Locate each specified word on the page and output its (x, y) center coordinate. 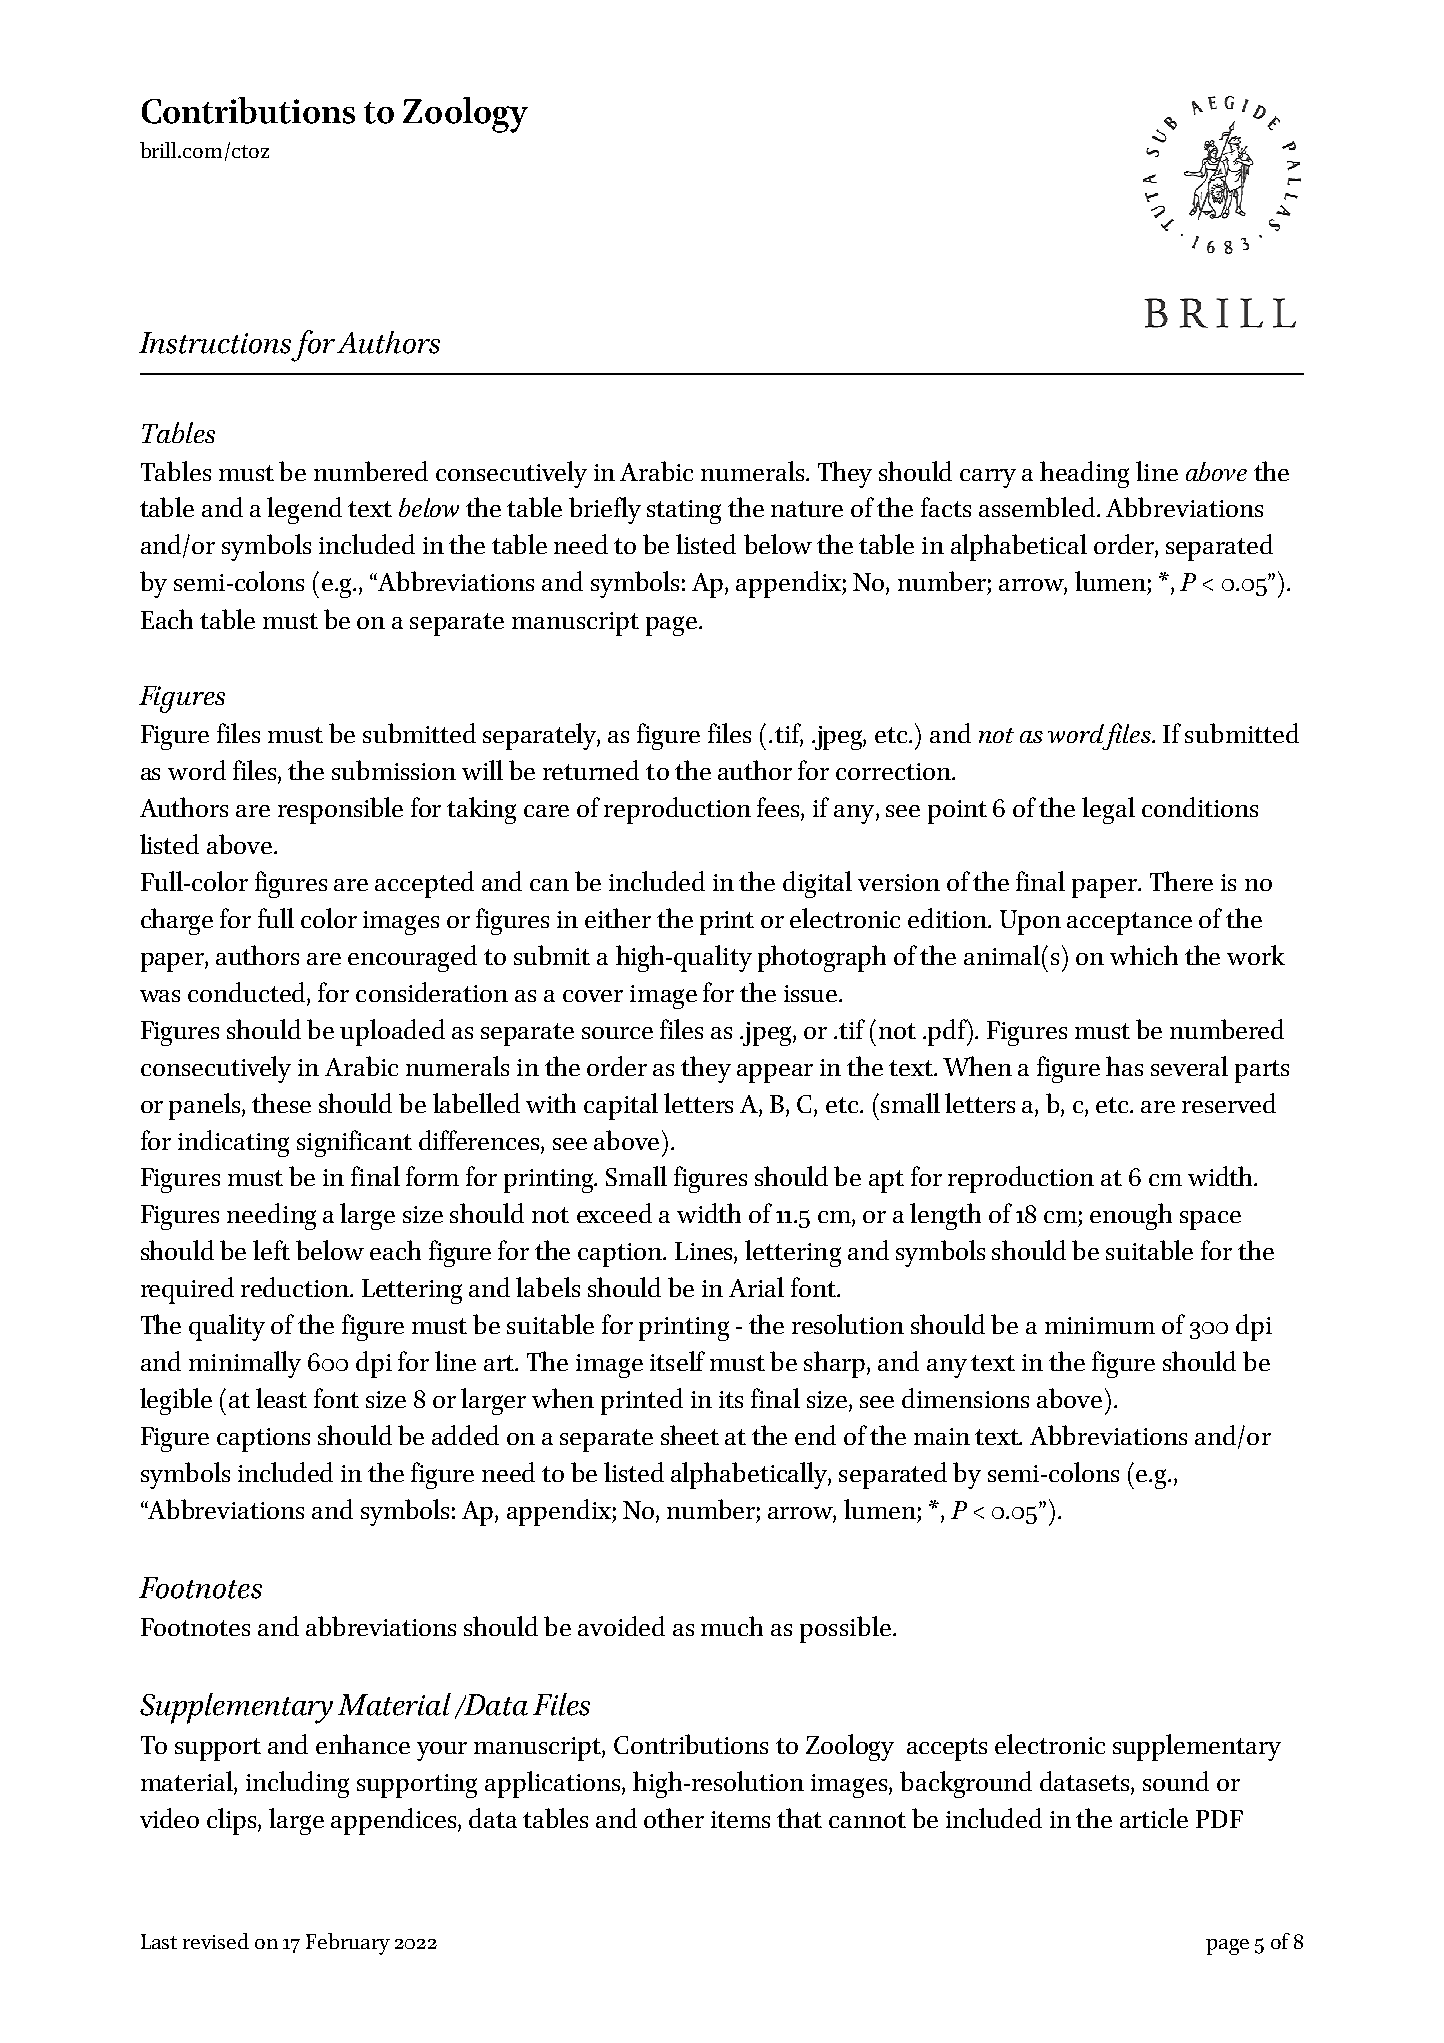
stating (684, 512)
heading (1084, 474)
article (1154, 1818)
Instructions (215, 343)
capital (621, 1106)
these (281, 1103)
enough (1131, 1216)
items (740, 1819)
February (348, 1944)
